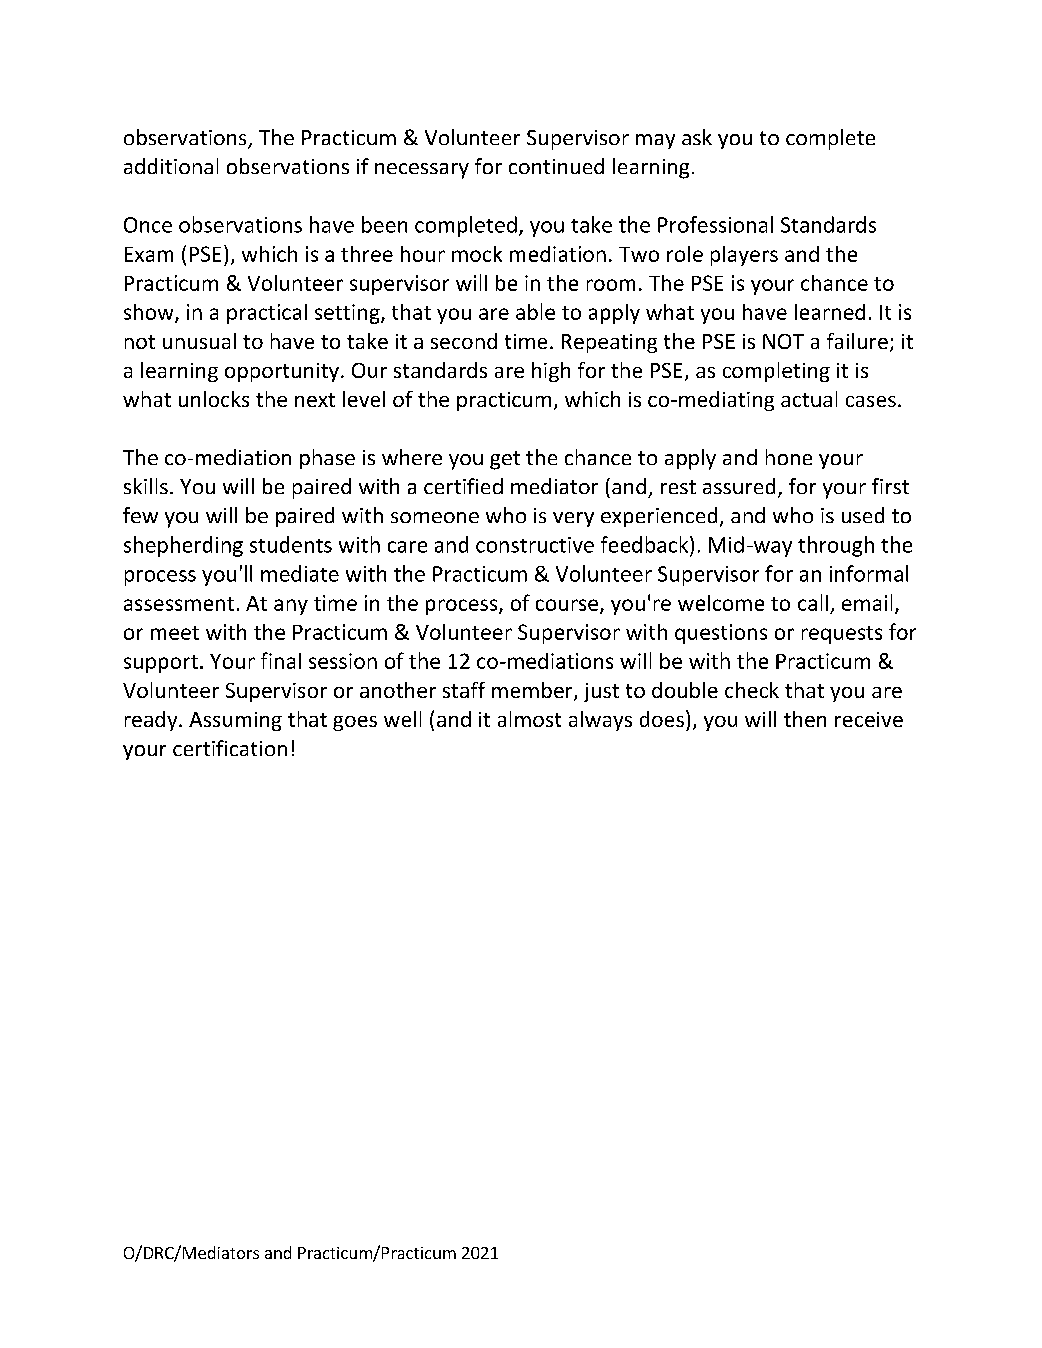 This image has width=1042, height=1348. Describe the element at coordinates (171, 166) in the image. I see `additional` at that location.
